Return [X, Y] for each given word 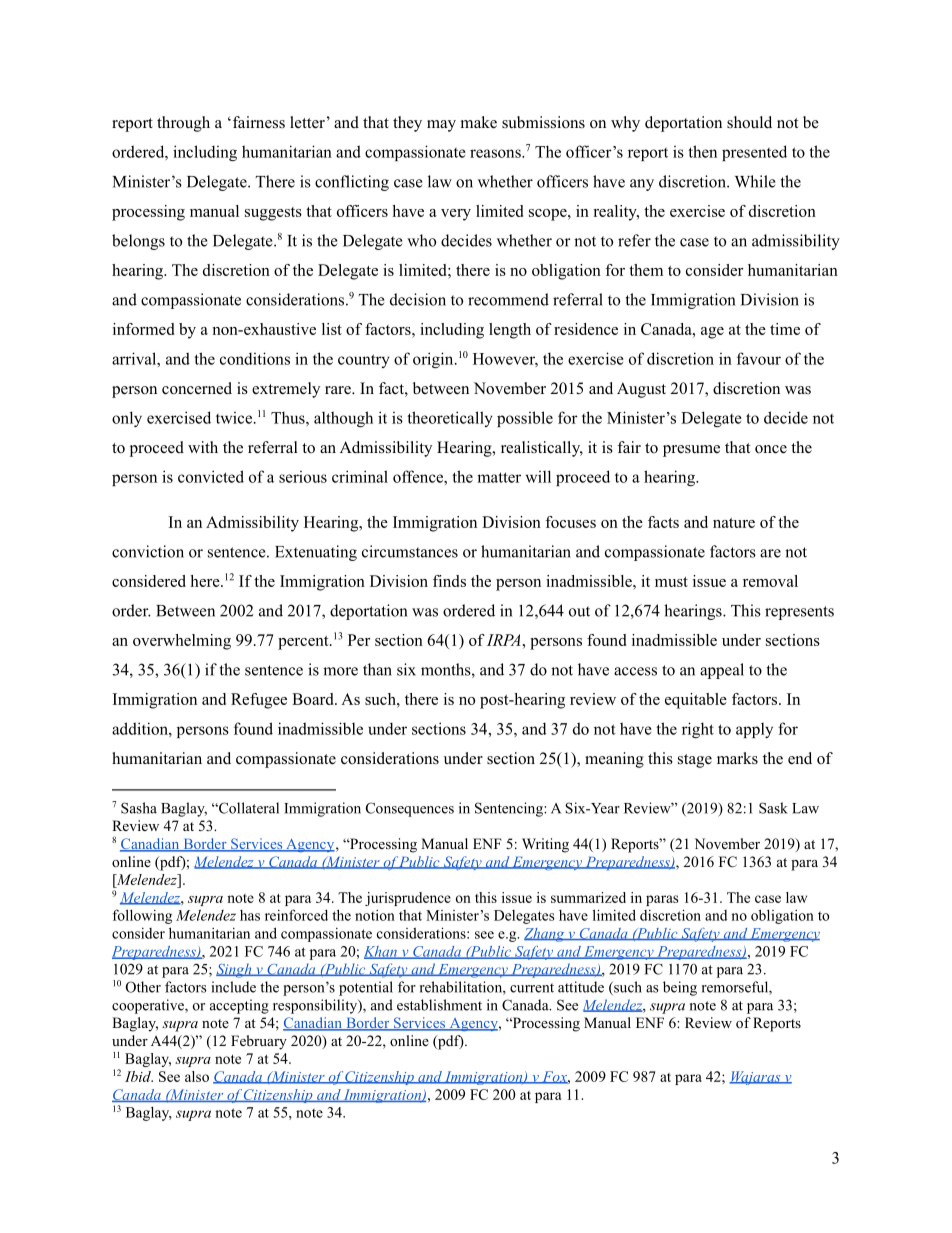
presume [691, 451]
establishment [439, 1005]
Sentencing [510, 809]
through [183, 124]
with [203, 447]
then [702, 151]
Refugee [259, 701]
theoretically [450, 419]
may [441, 126]
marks [737, 758]
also [197, 1076]
